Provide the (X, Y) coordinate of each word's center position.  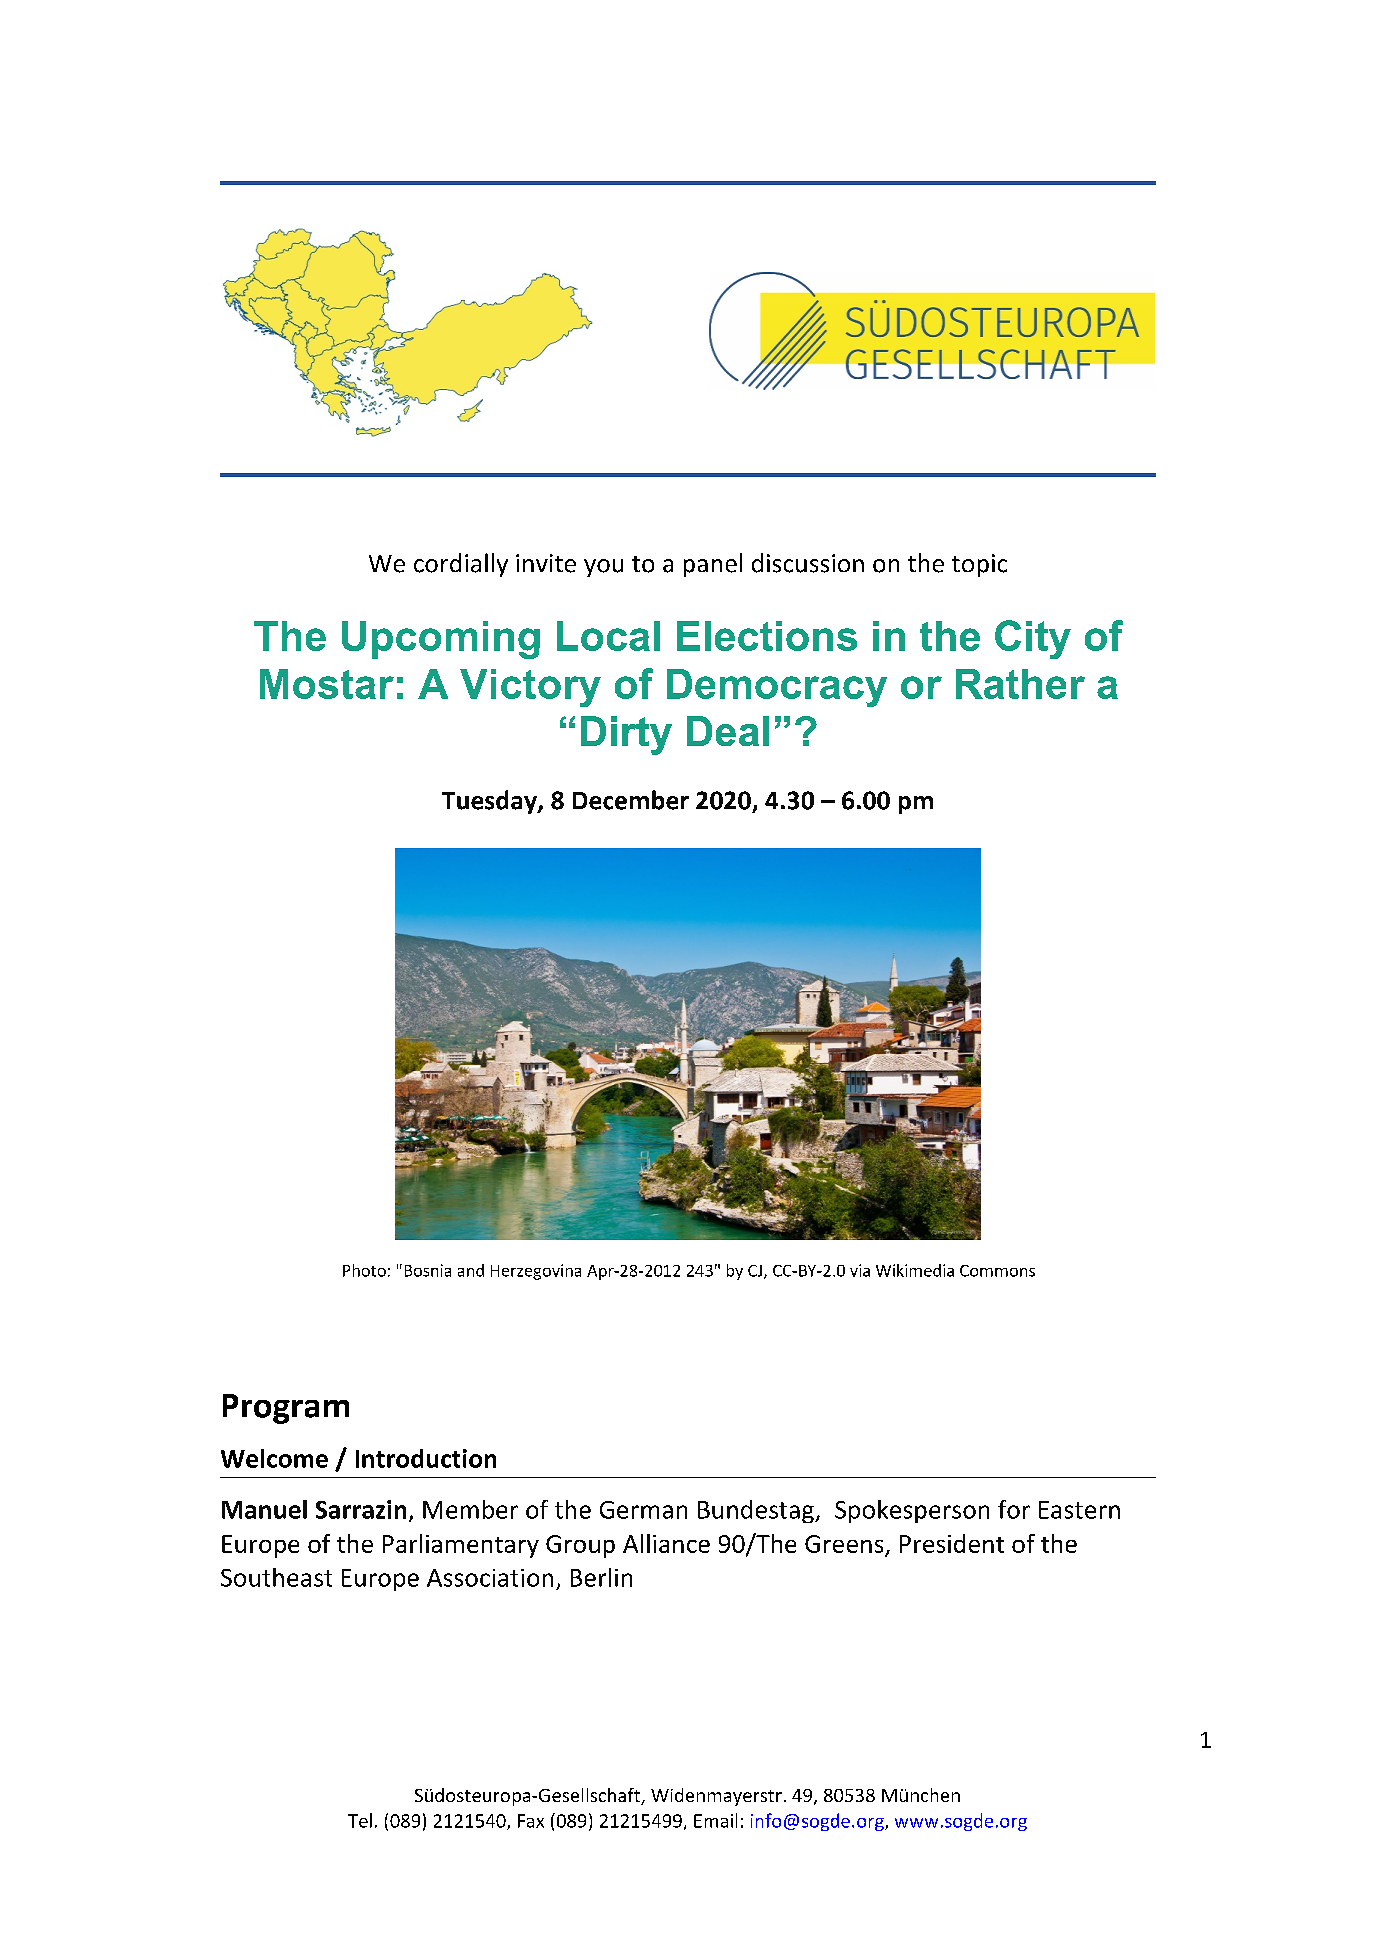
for (1014, 1509)
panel (713, 565)
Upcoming (441, 640)
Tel (360, 1820)
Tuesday (490, 802)
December (631, 800)
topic (979, 565)
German (643, 1510)
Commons (997, 1271)
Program (286, 1409)
